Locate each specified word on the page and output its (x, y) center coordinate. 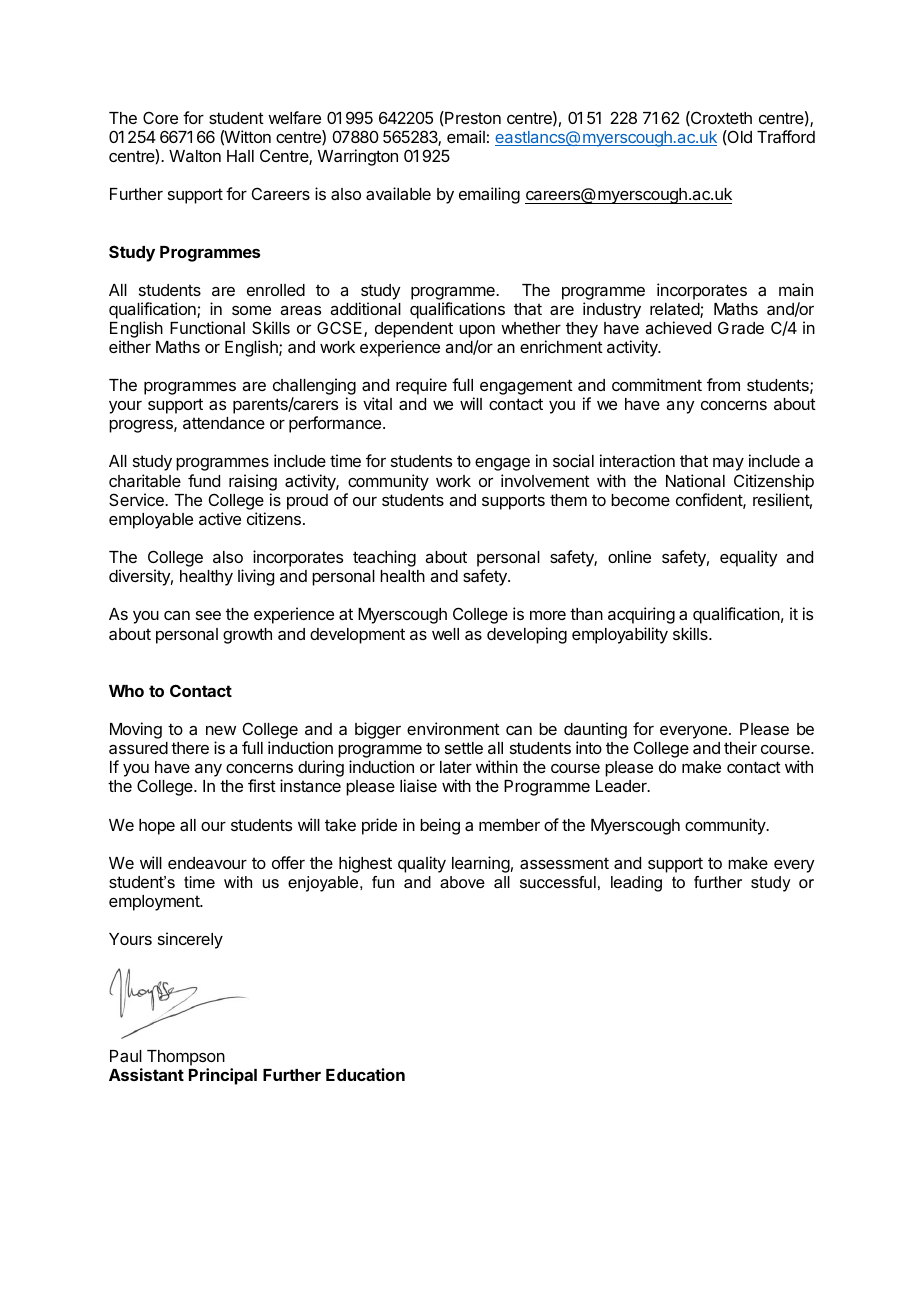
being (440, 826)
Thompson (186, 1058)
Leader (622, 786)
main (796, 289)
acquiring (641, 615)
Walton (195, 156)
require (421, 386)
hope (157, 827)
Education (365, 1074)
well (445, 634)
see (208, 615)
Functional (207, 327)
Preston (472, 118)
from (723, 384)
